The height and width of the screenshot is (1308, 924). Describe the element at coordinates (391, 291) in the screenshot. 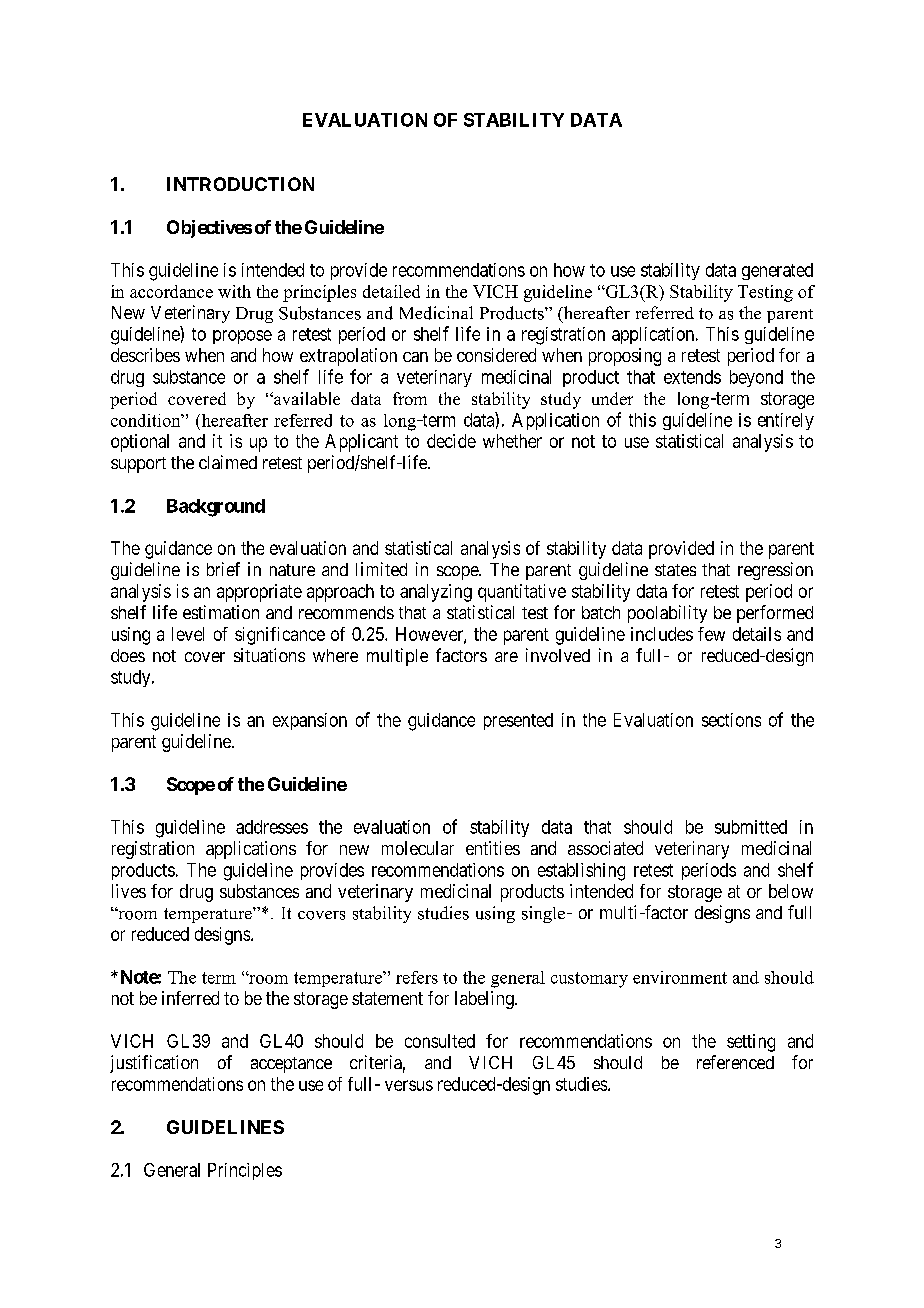

I see `detailed` at that location.
